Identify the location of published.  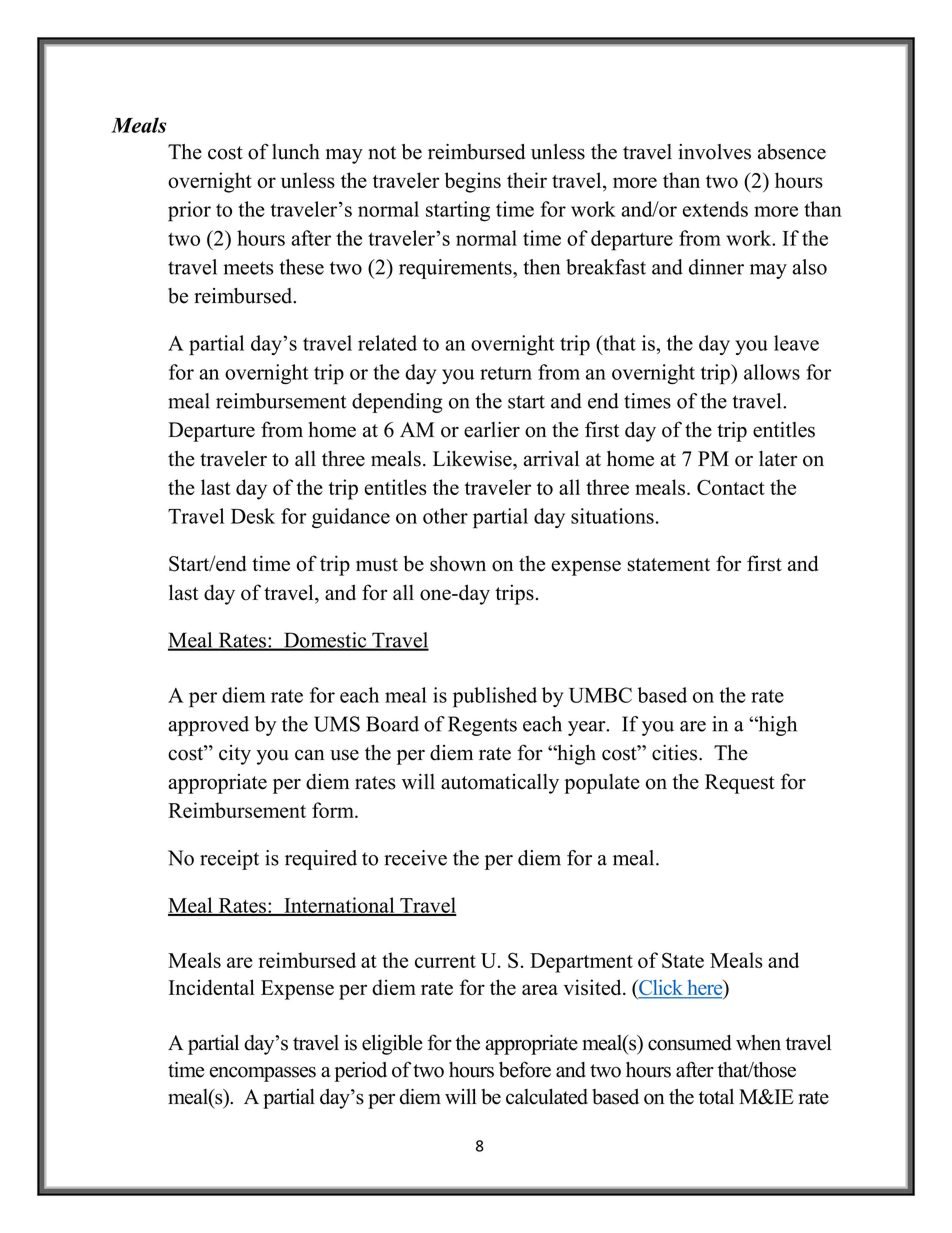
(495, 697).
